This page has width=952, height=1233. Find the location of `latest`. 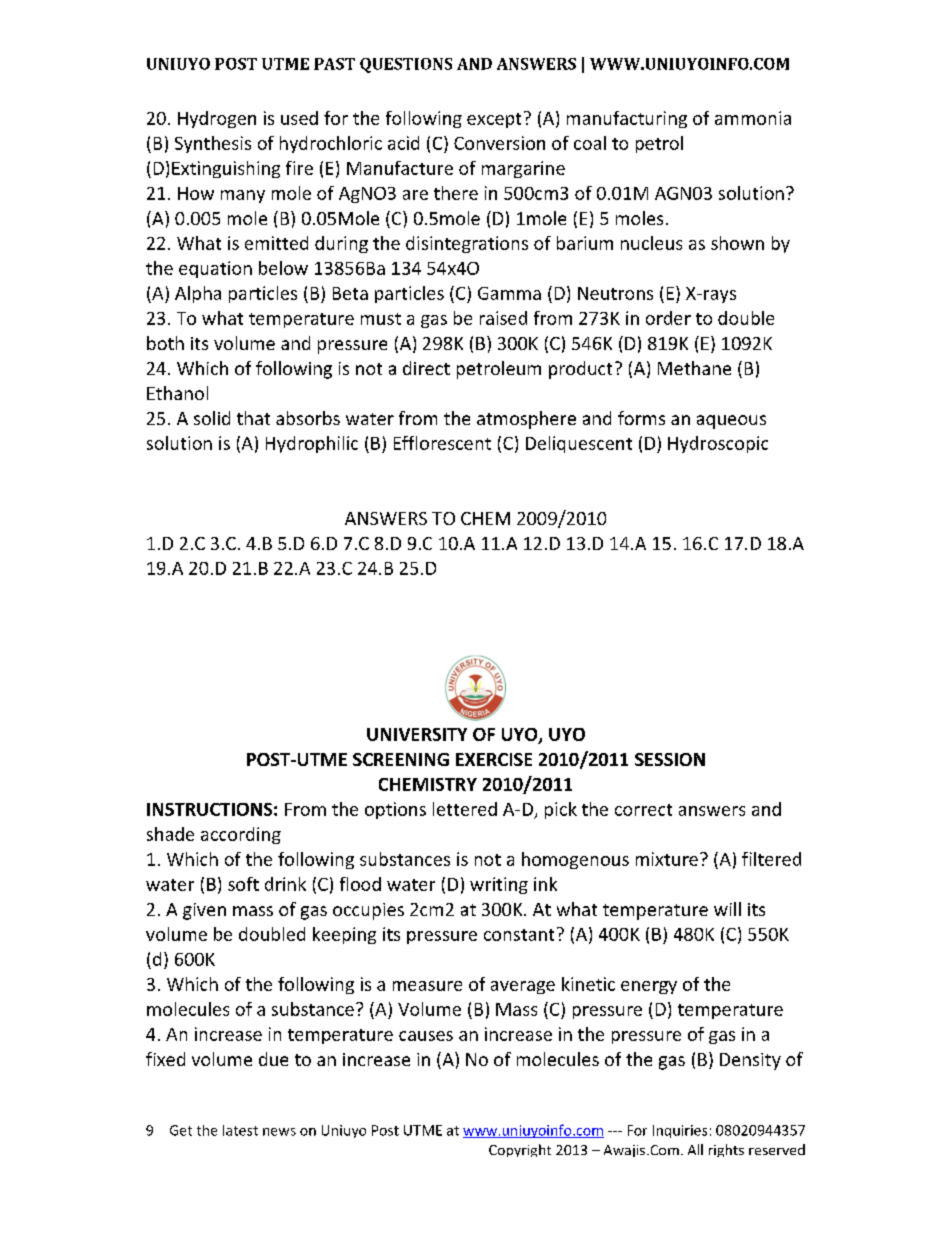

latest is located at coordinates (240, 1130).
